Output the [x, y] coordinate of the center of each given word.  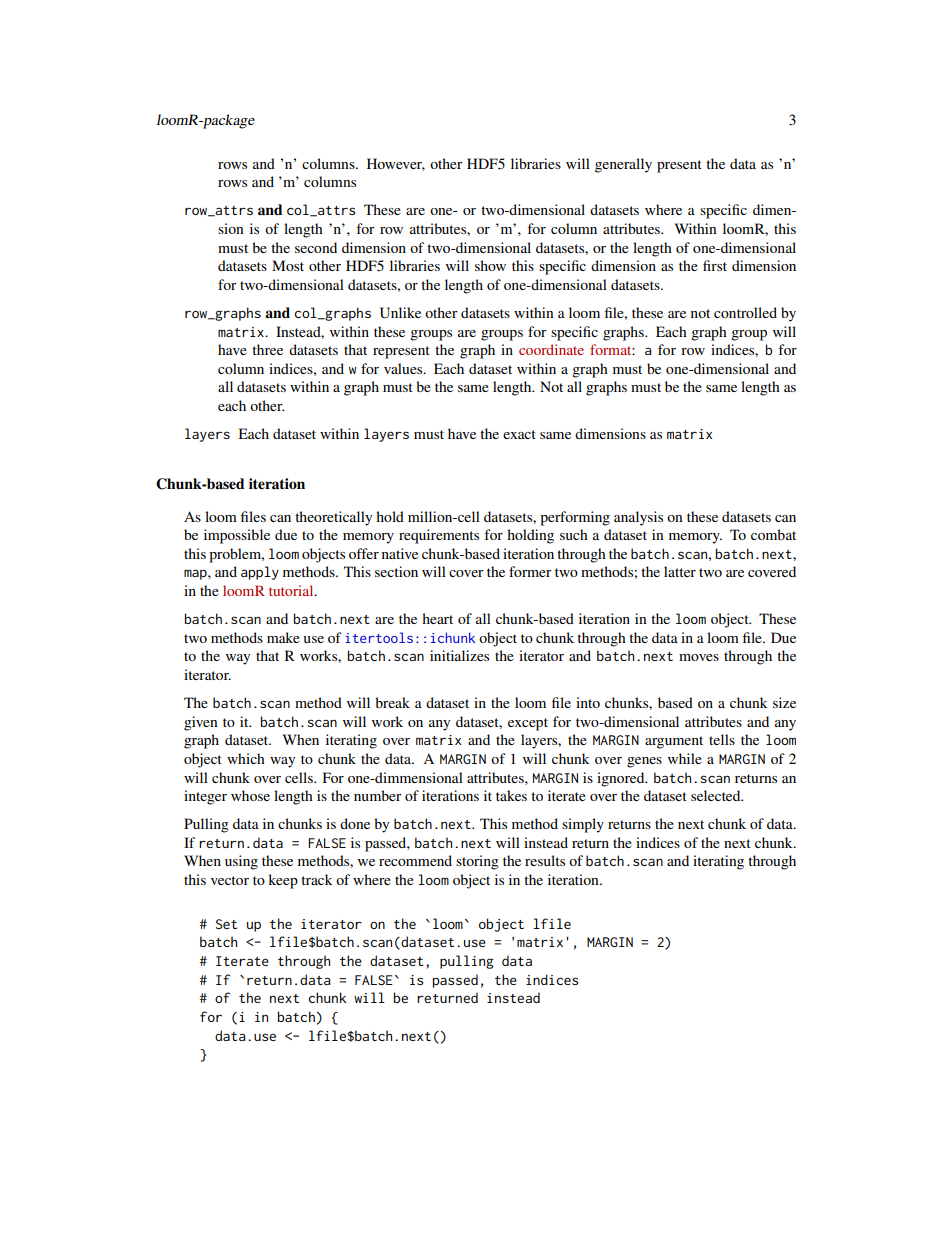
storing [477, 862]
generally [623, 165]
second [316, 247]
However [396, 164]
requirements [439, 536]
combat [773, 534]
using [241, 862]
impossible [237, 536]
